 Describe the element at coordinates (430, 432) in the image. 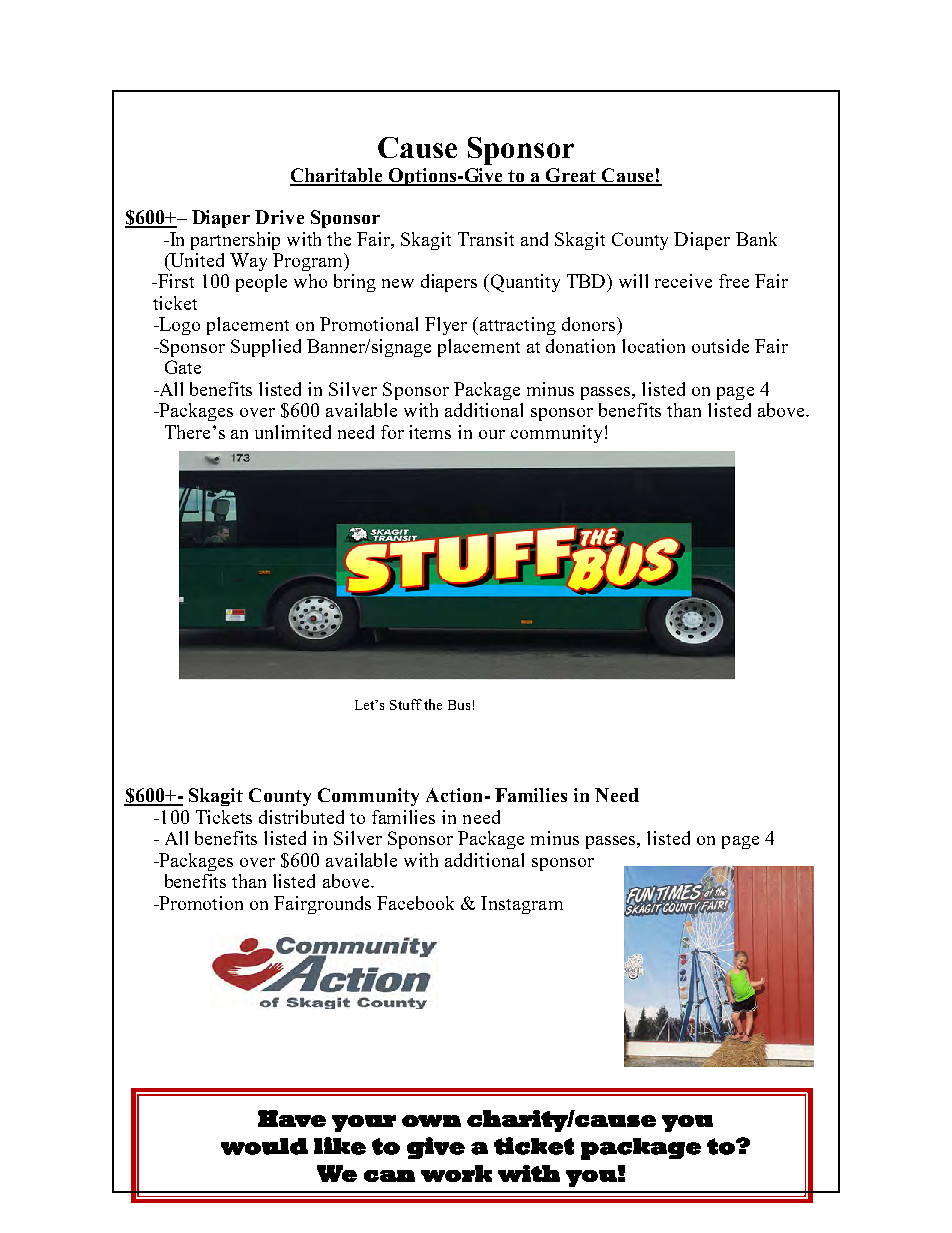

I see `items` at that location.
